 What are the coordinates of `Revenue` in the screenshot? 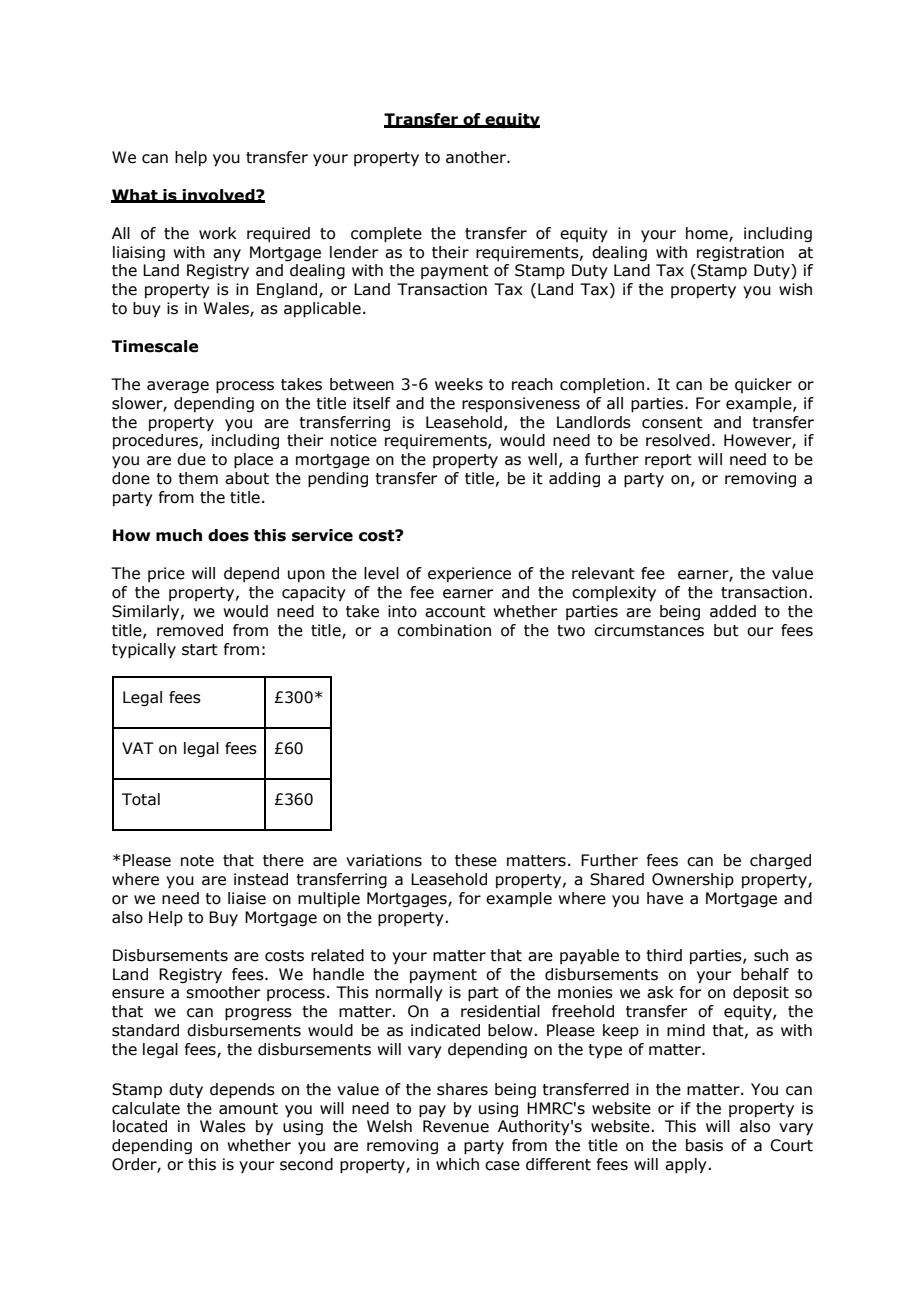 It's located at (456, 1126).
